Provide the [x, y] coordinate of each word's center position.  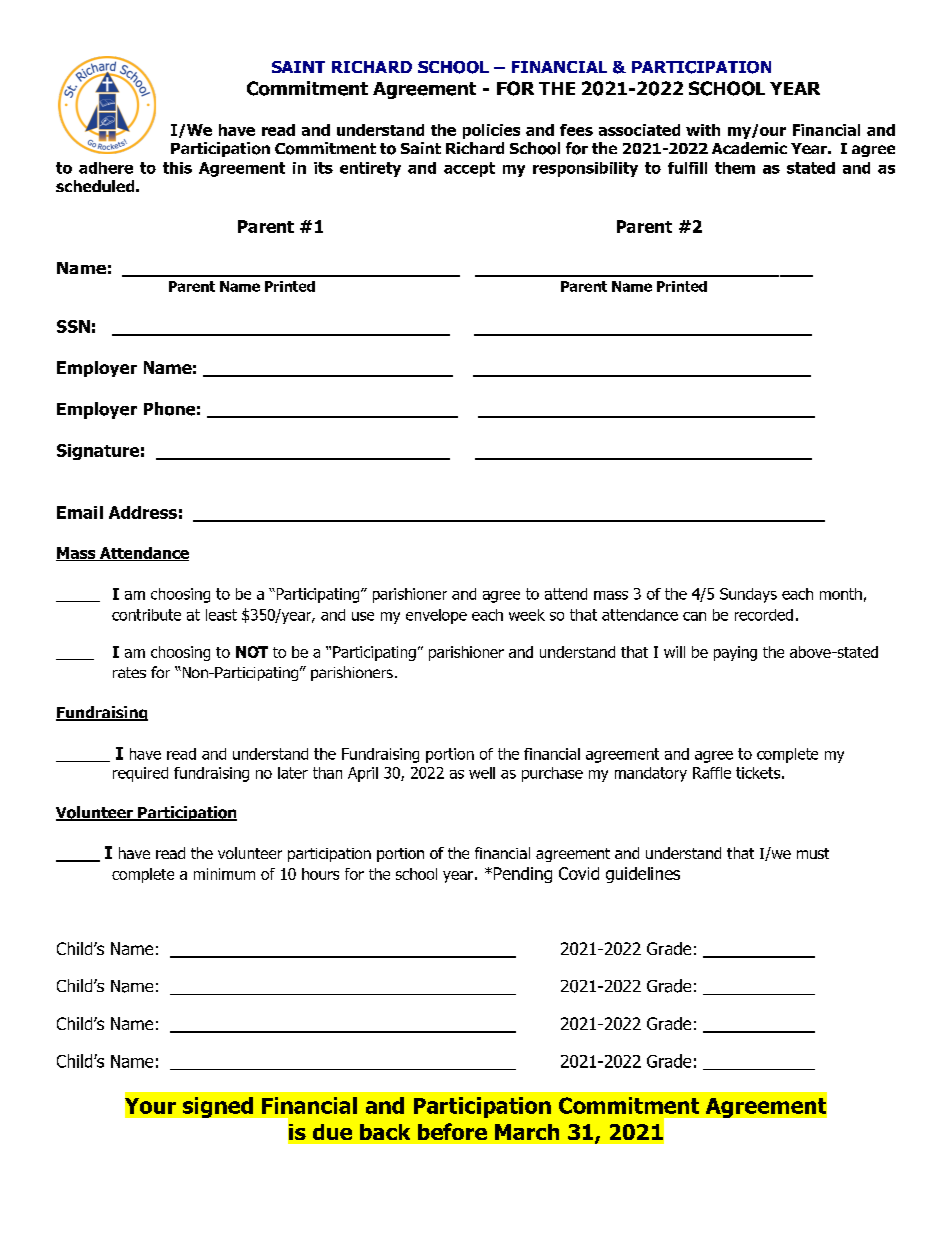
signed [218, 1107]
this [177, 168]
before [452, 1131]
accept [469, 169]
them [735, 168]
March [527, 1132]
